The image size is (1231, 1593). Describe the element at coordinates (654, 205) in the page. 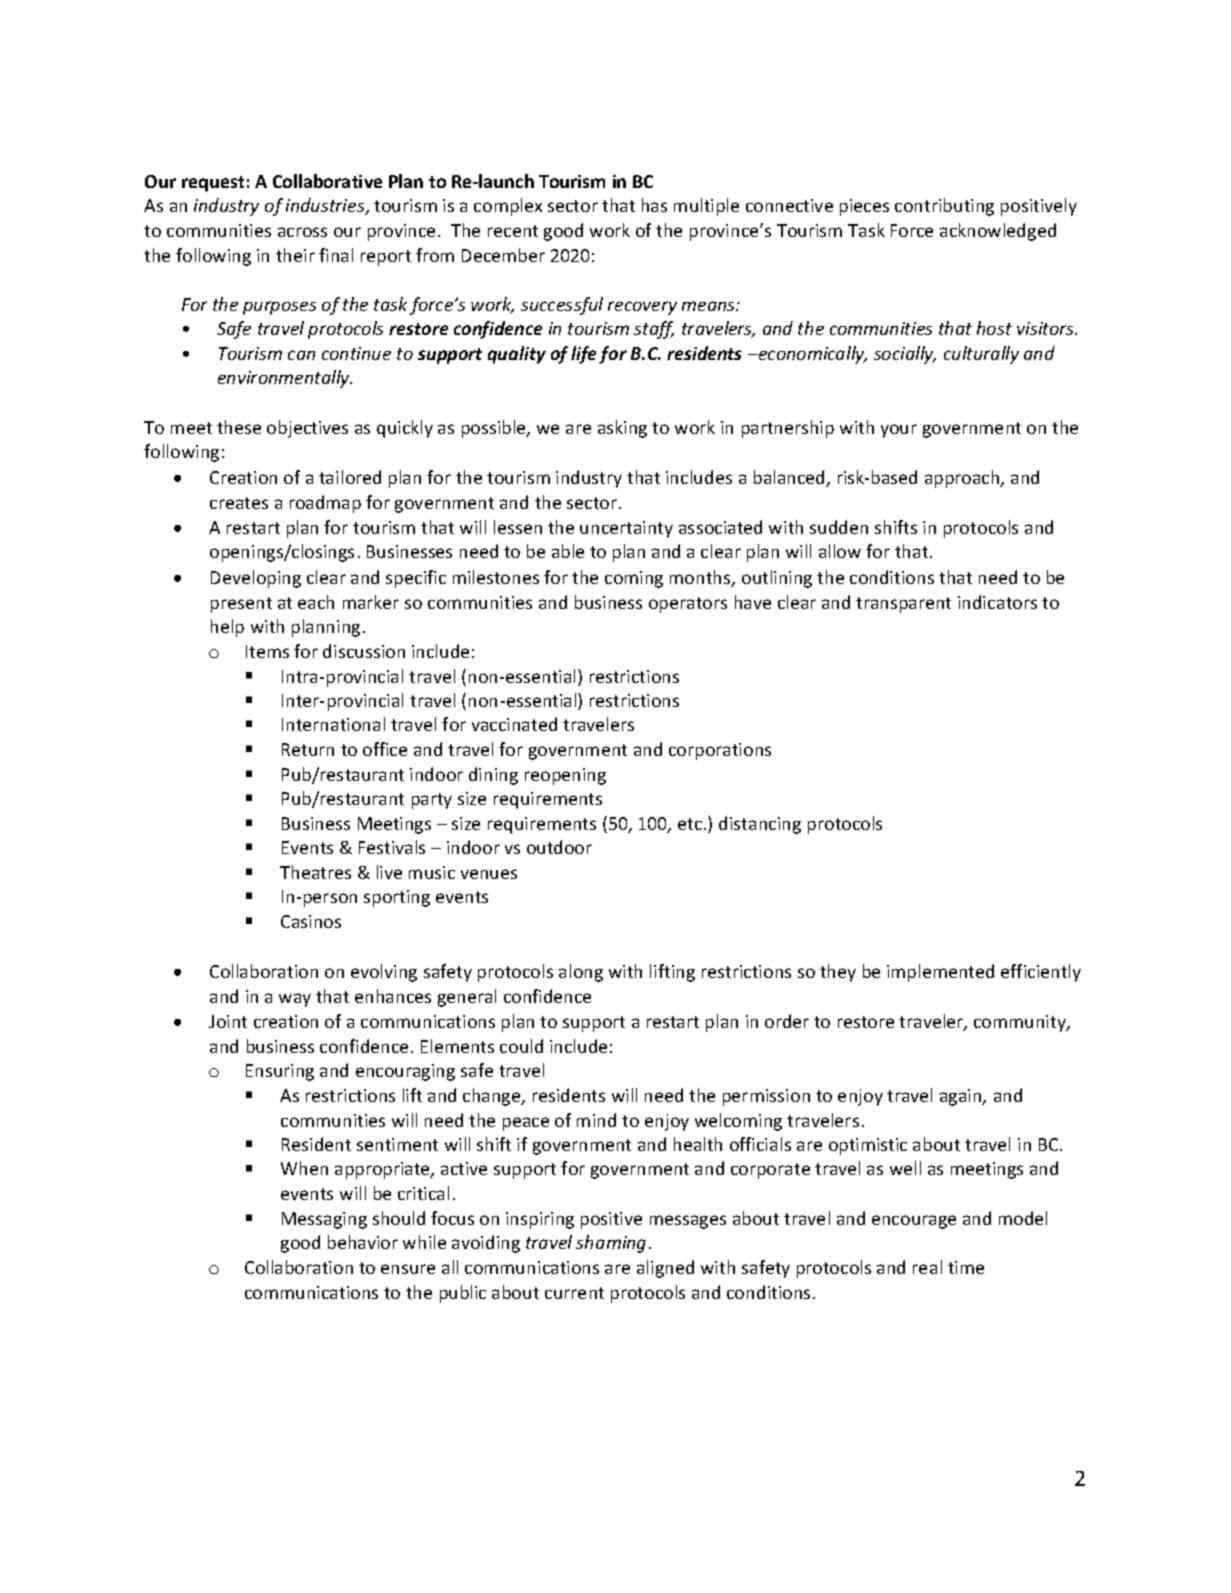

I see `has` at that location.
